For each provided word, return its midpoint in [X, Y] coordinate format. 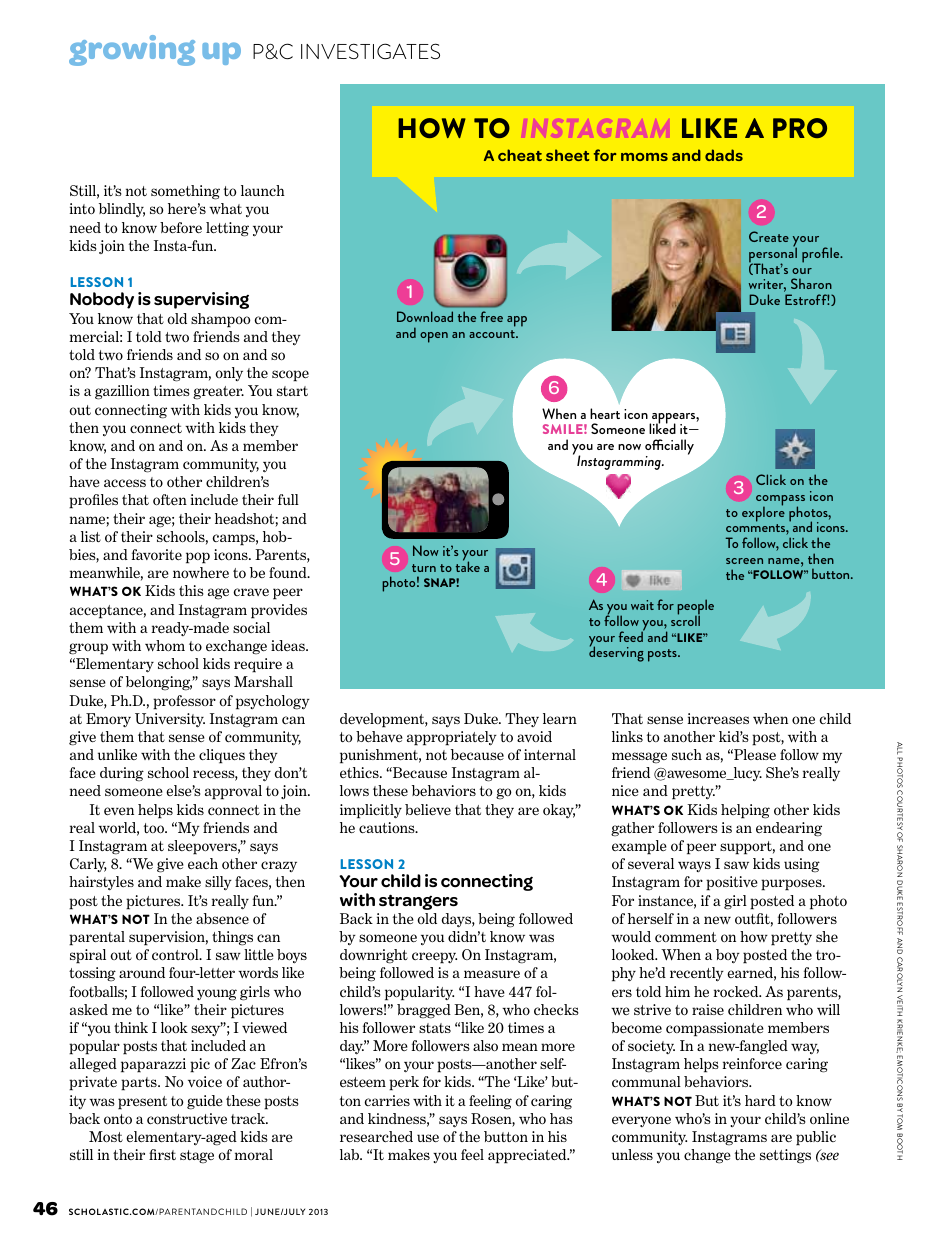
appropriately [452, 738]
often [170, 500]
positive [732, 883]
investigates [370, 51]
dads [724, 155]
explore [763, 513]
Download [425, 316]
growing [132, 50]
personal [773, 255]
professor [184, 702]
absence [222, 918]
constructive [187, 1119]
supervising [201, 300]
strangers [418, 902]
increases [718, 719]
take [468, 565]
